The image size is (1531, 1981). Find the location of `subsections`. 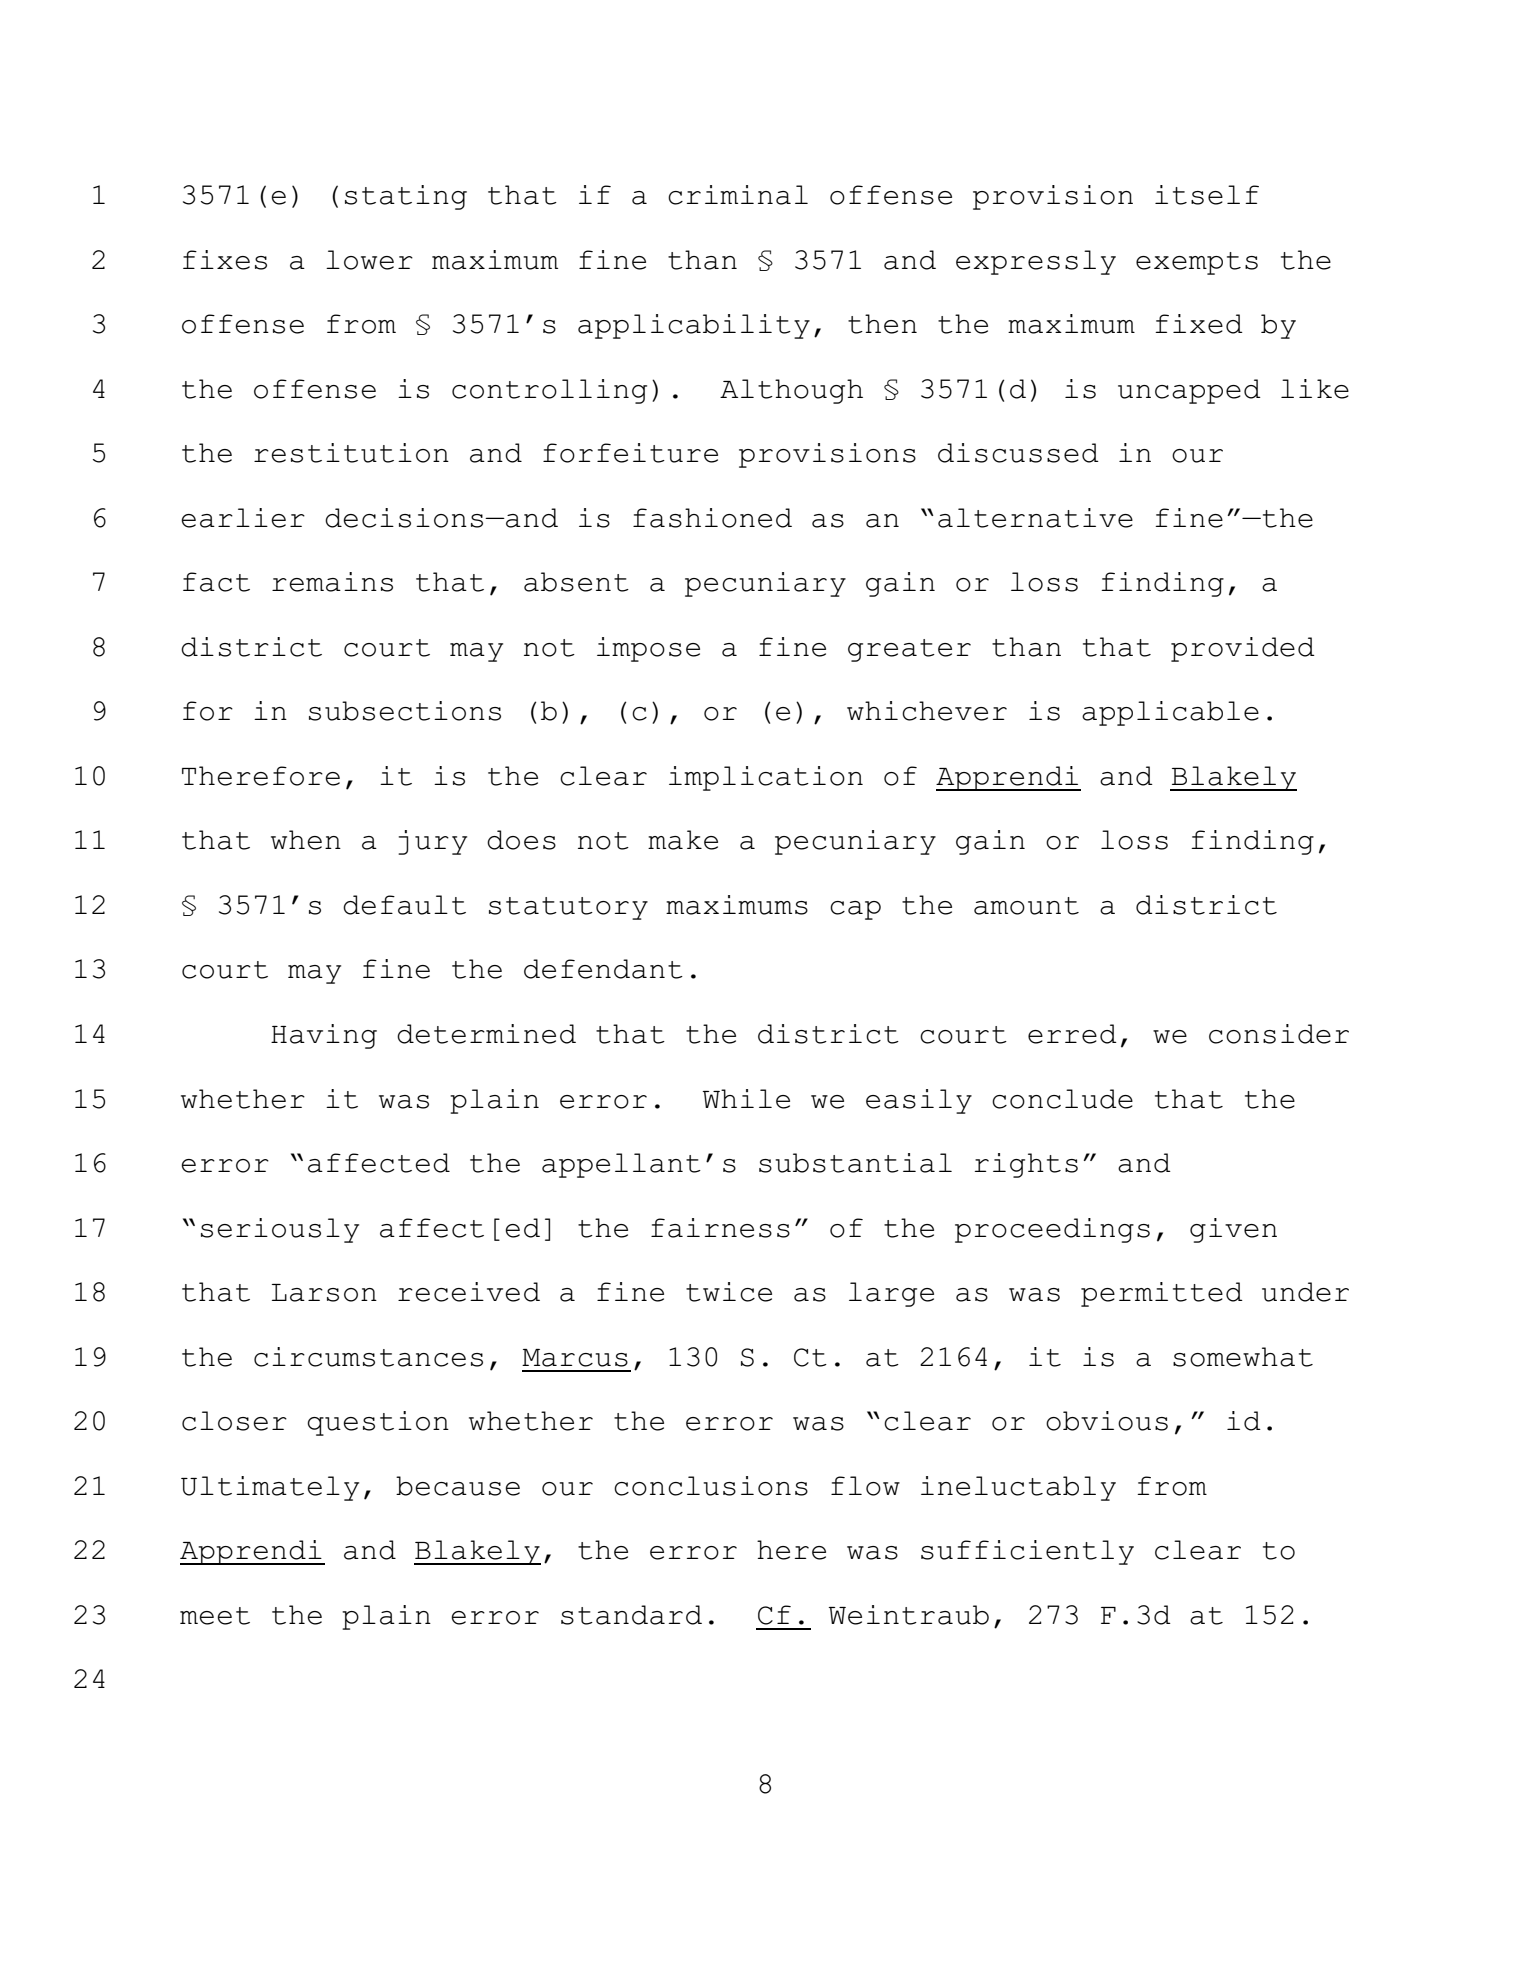

subsections is located at coordinates (405, 711).
